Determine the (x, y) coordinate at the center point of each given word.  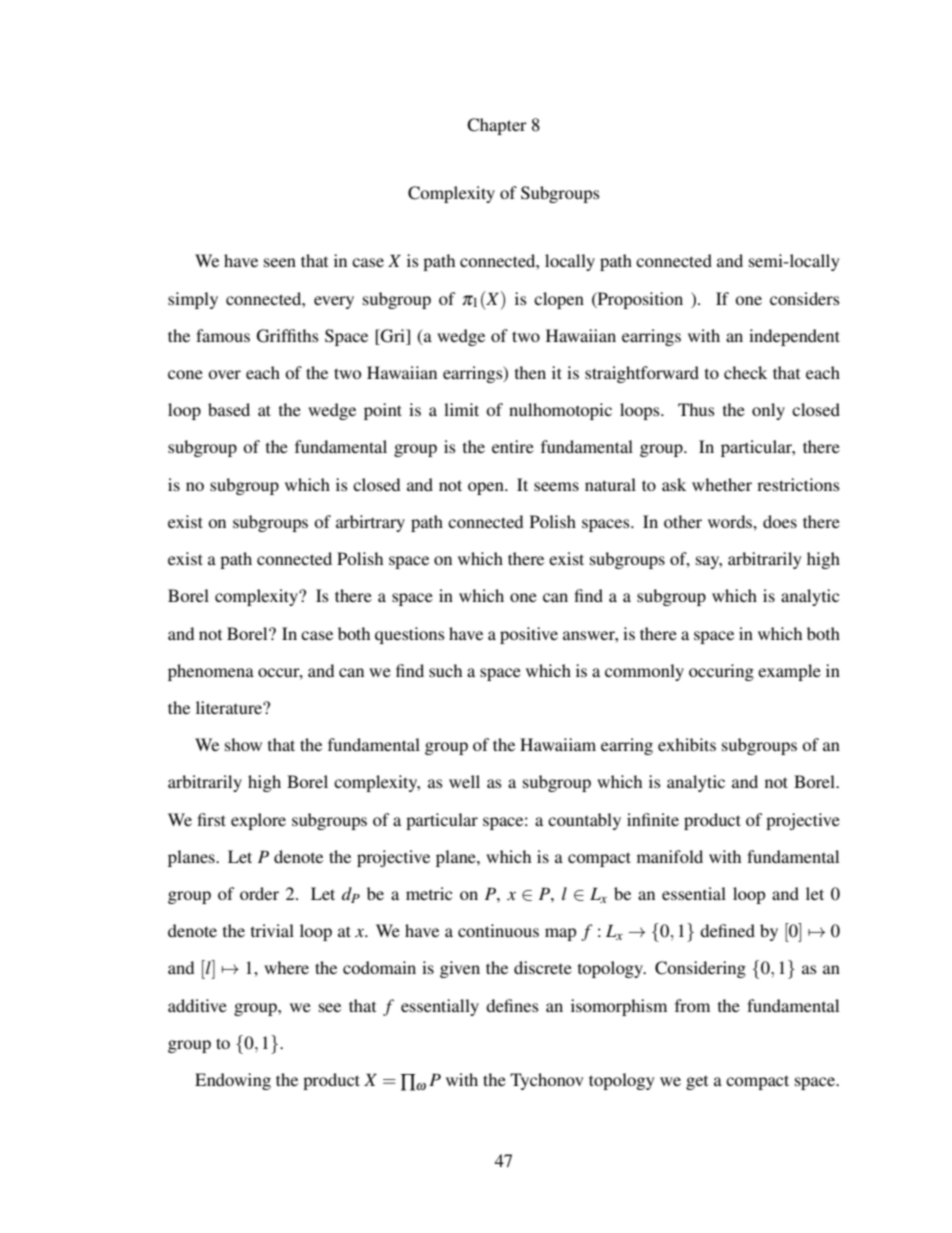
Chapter (497, 126)
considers (805, 298)
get (697, 1083)
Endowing (233, 1081)
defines (512, 1005)
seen (280, 262)
